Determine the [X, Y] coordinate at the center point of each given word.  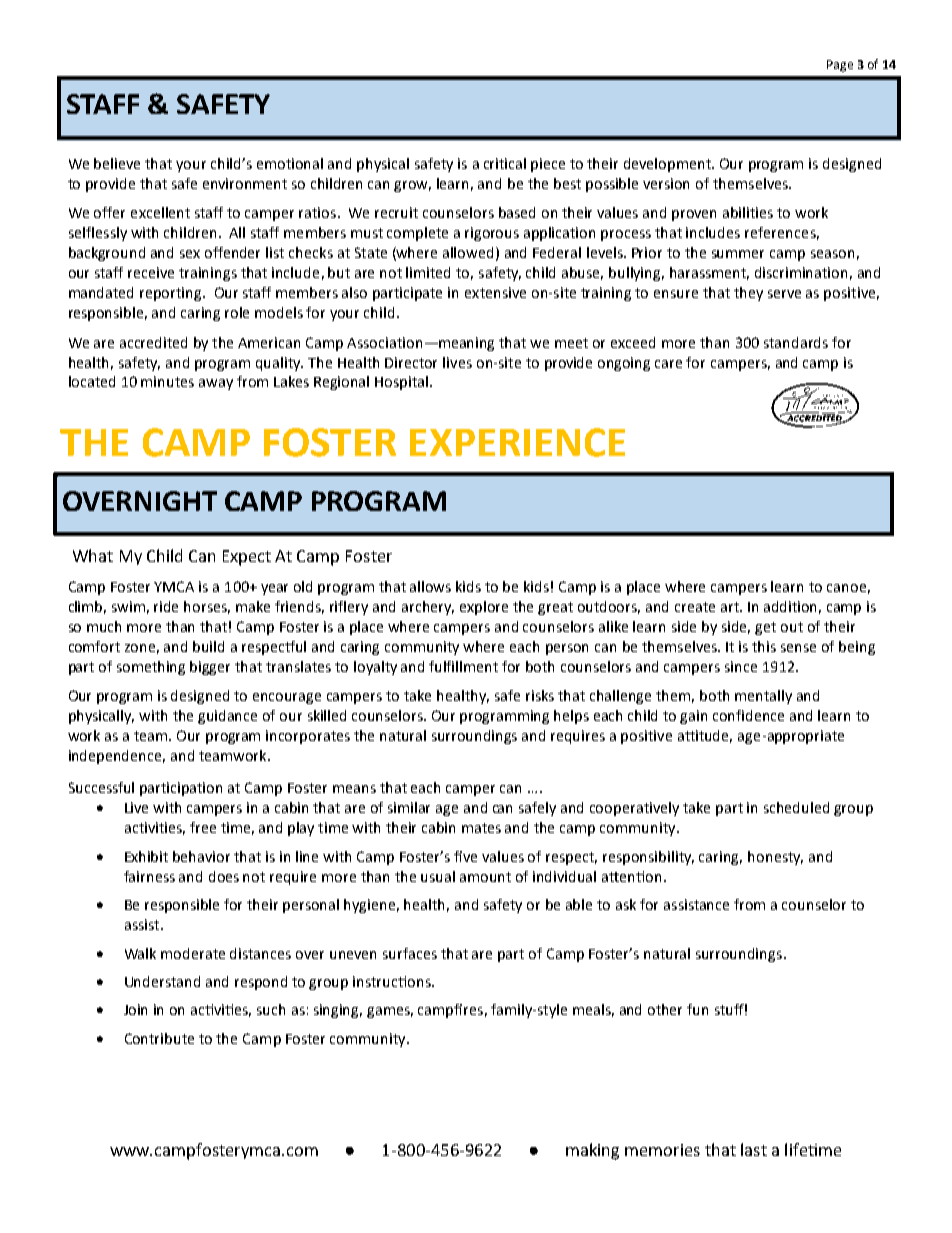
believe [117, 163]
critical [505, 163]
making [592, 1151]
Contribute [159, 1038]
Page [840, 66]
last [754, 1149]
